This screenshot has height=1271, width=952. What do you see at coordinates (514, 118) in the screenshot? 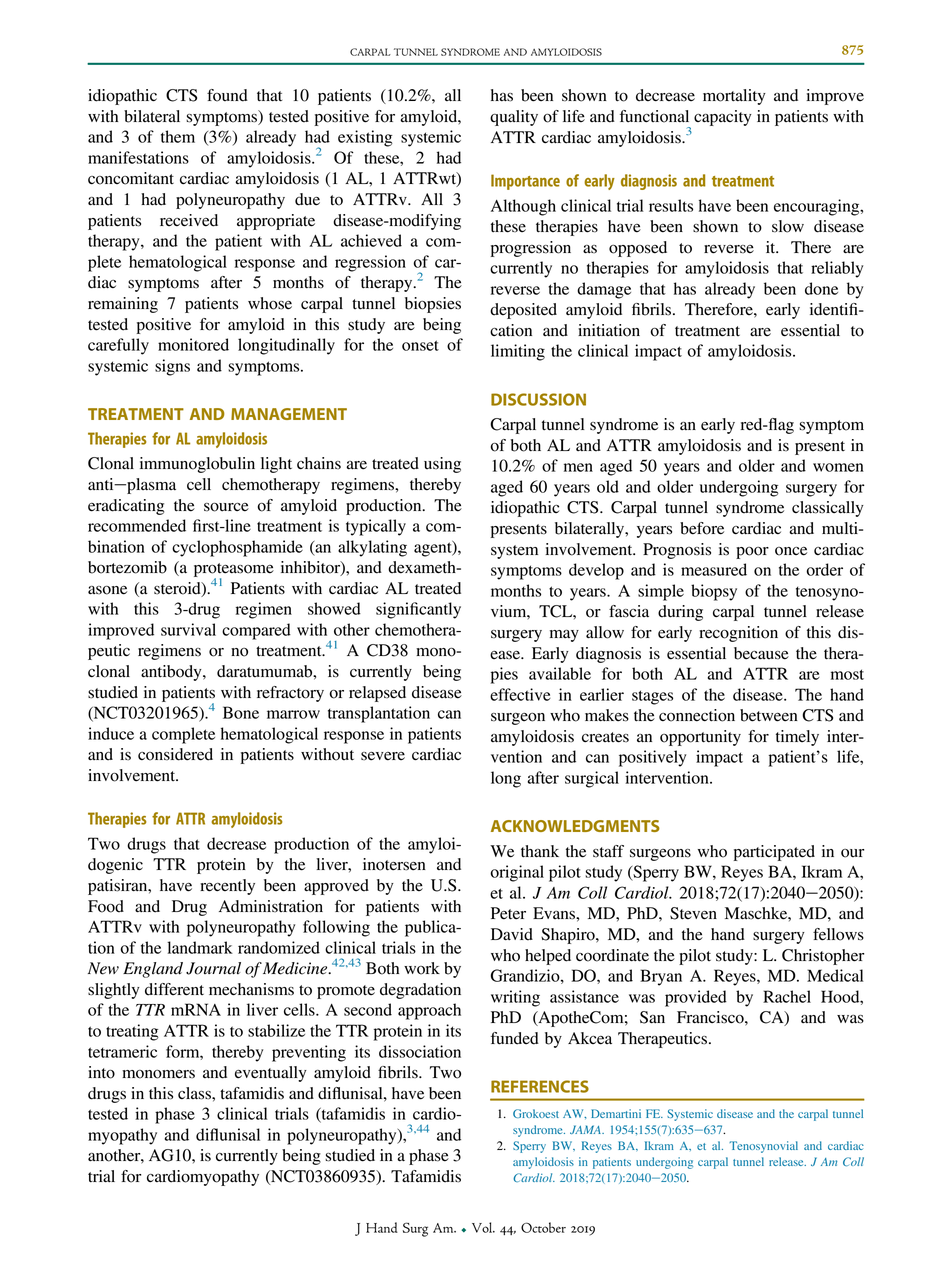
I see `quality` at bounding box center [514, 118].
